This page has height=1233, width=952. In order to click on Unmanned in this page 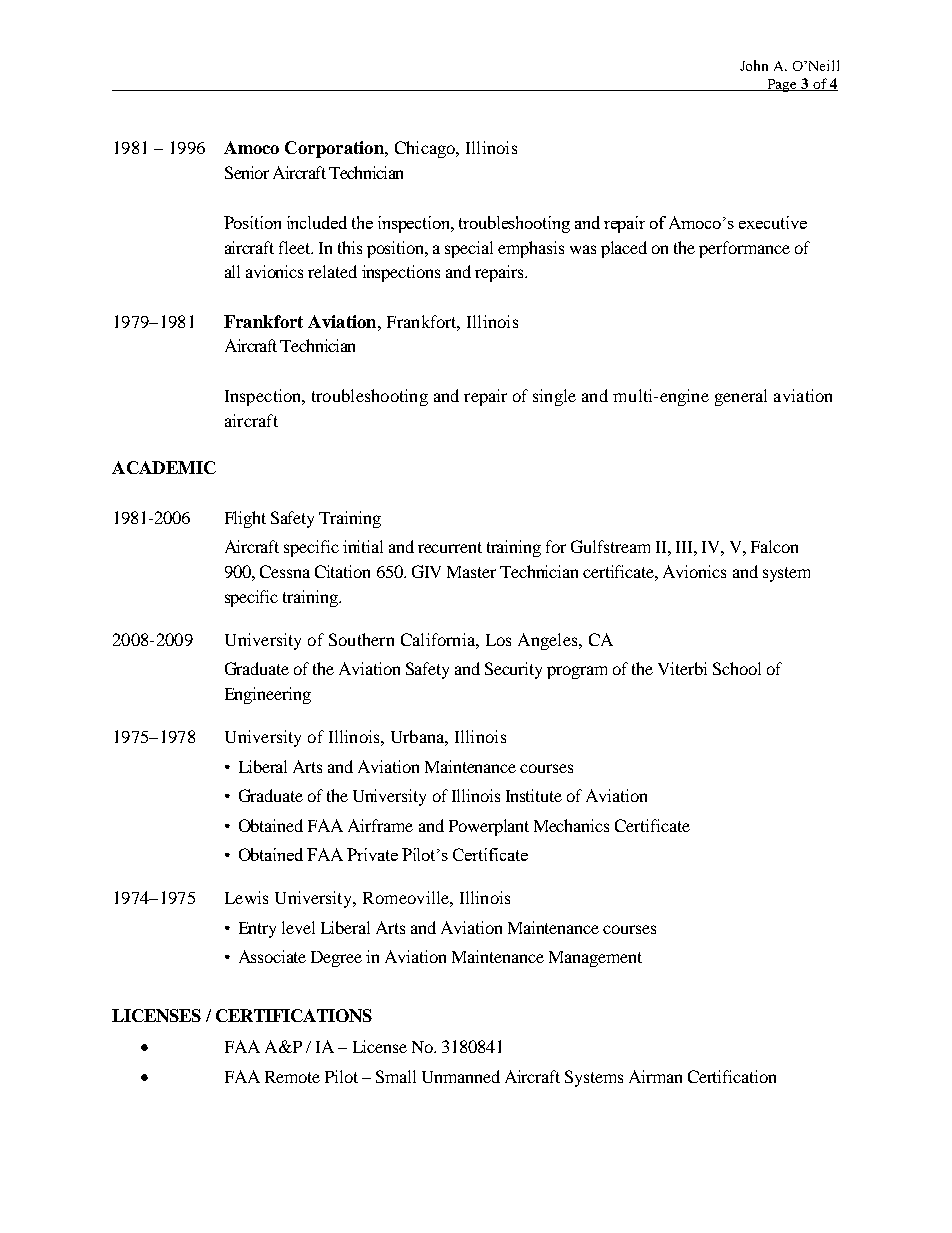, I will do `click(461, 1076)`.
